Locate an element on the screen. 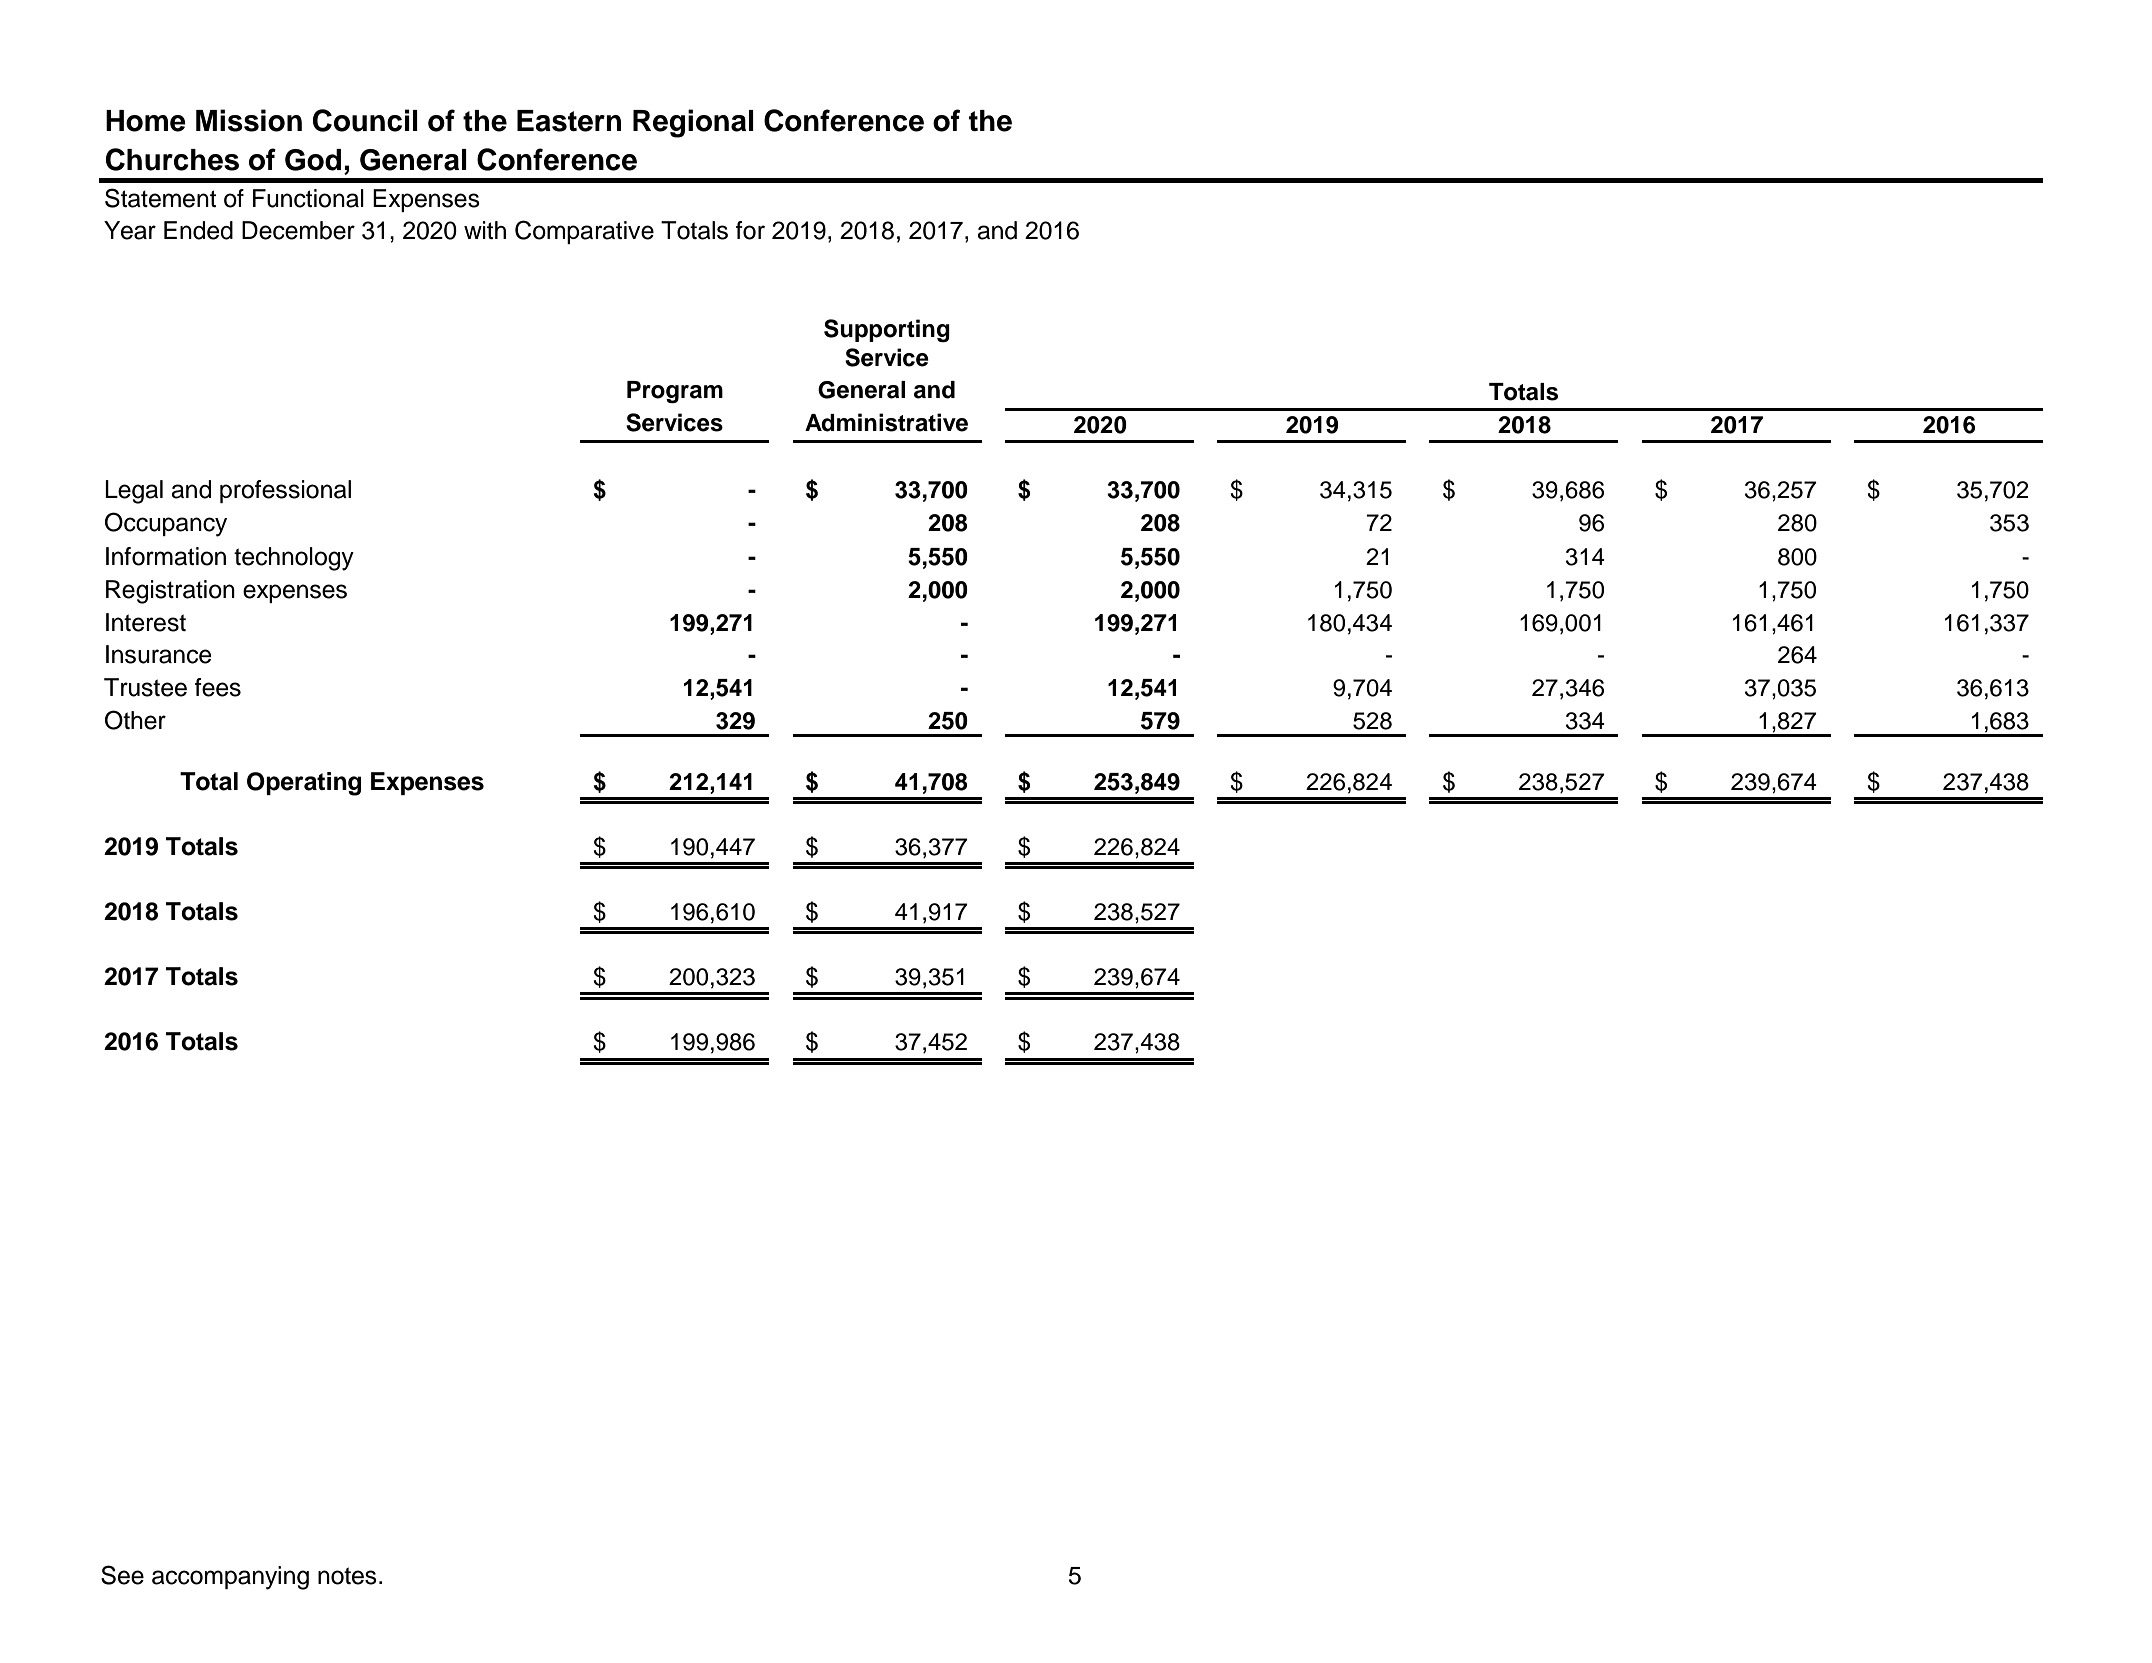 This screenshot has height=1663, width=2152. with is located at coordinates (485, 230).
